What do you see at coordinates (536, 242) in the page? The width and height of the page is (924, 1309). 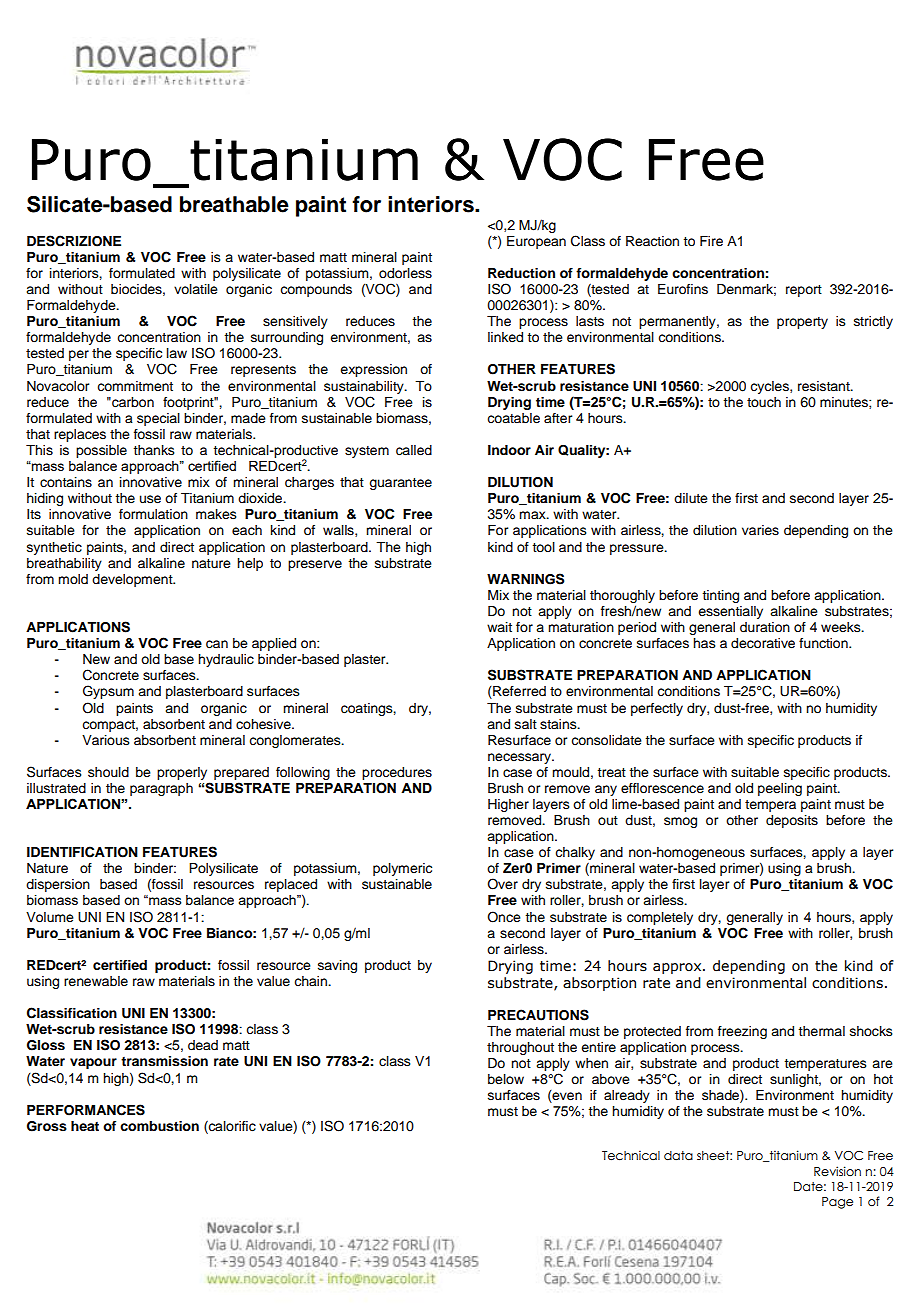 I see `European` at bounding box center [536, 242].
